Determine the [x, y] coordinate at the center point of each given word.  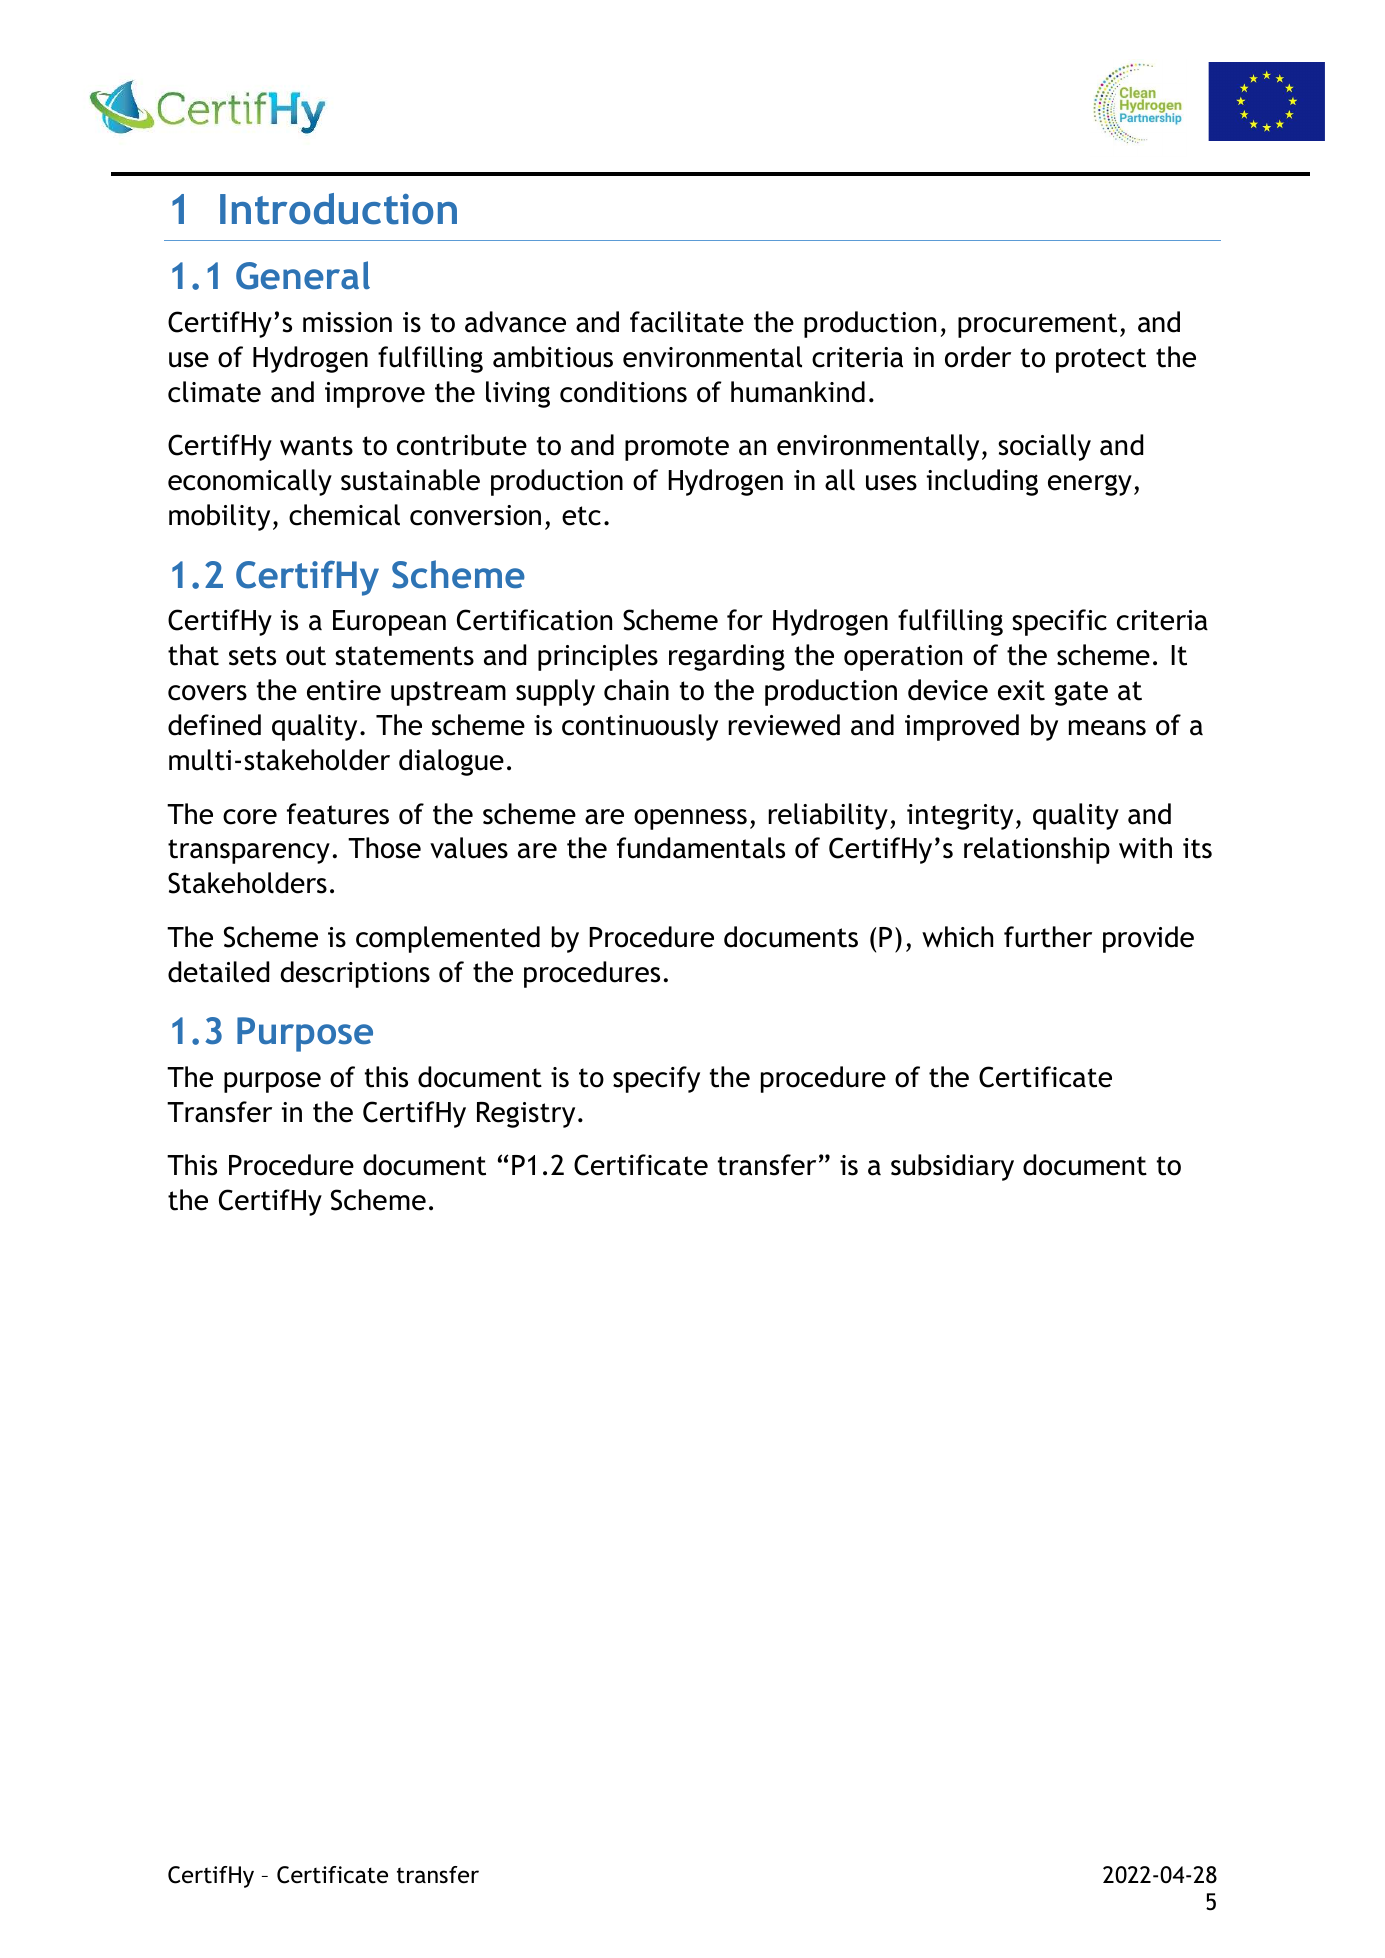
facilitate [687, 322]
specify [656, 1079]
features [338, 814]
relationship [1037, 850]
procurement [1037, 325]
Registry [526, 1115]
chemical [344, 515]
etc [581, 516]
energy [1090, 485]
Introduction [338, 209]
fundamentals [701, 848]
